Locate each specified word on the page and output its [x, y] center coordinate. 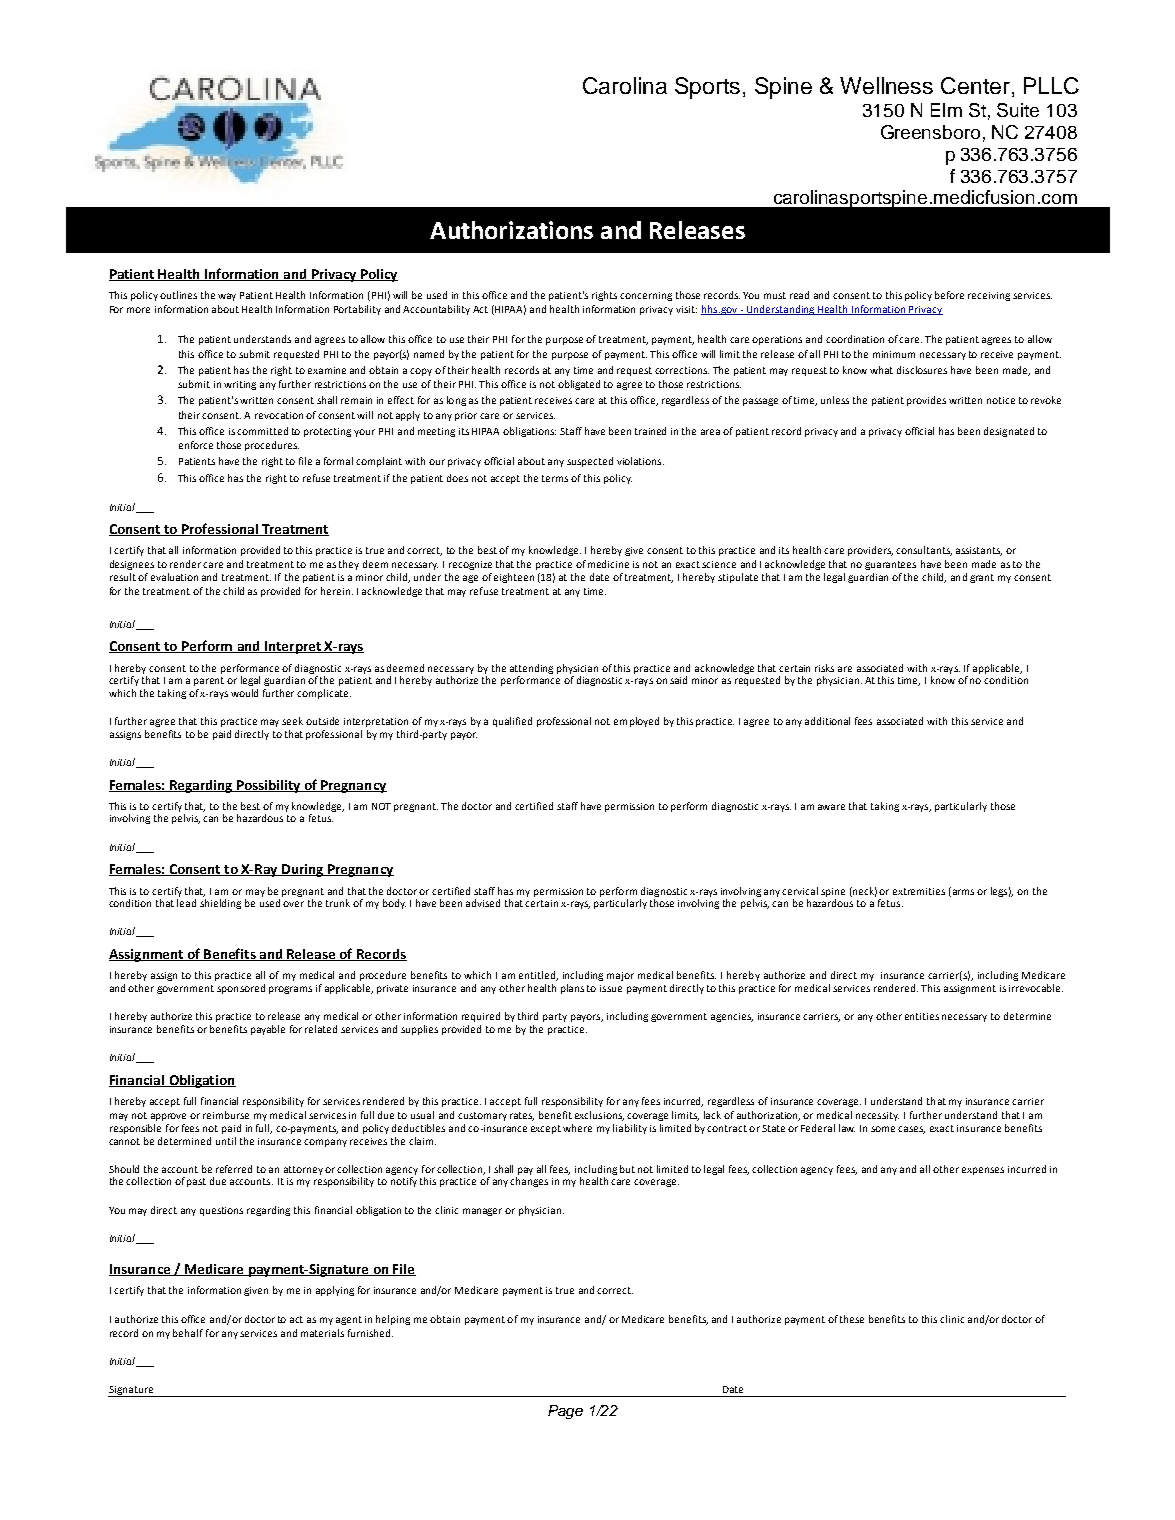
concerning [646, 296]
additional [827, 721]
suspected [590, 462]
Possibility [268, 786]
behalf [188, 1333]
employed [636, 722]
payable [268, 1030]
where [577, 1128]
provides [926, 401]
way [227, 297]
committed [262, 431]
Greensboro [930, 132]
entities [922, 1016]
